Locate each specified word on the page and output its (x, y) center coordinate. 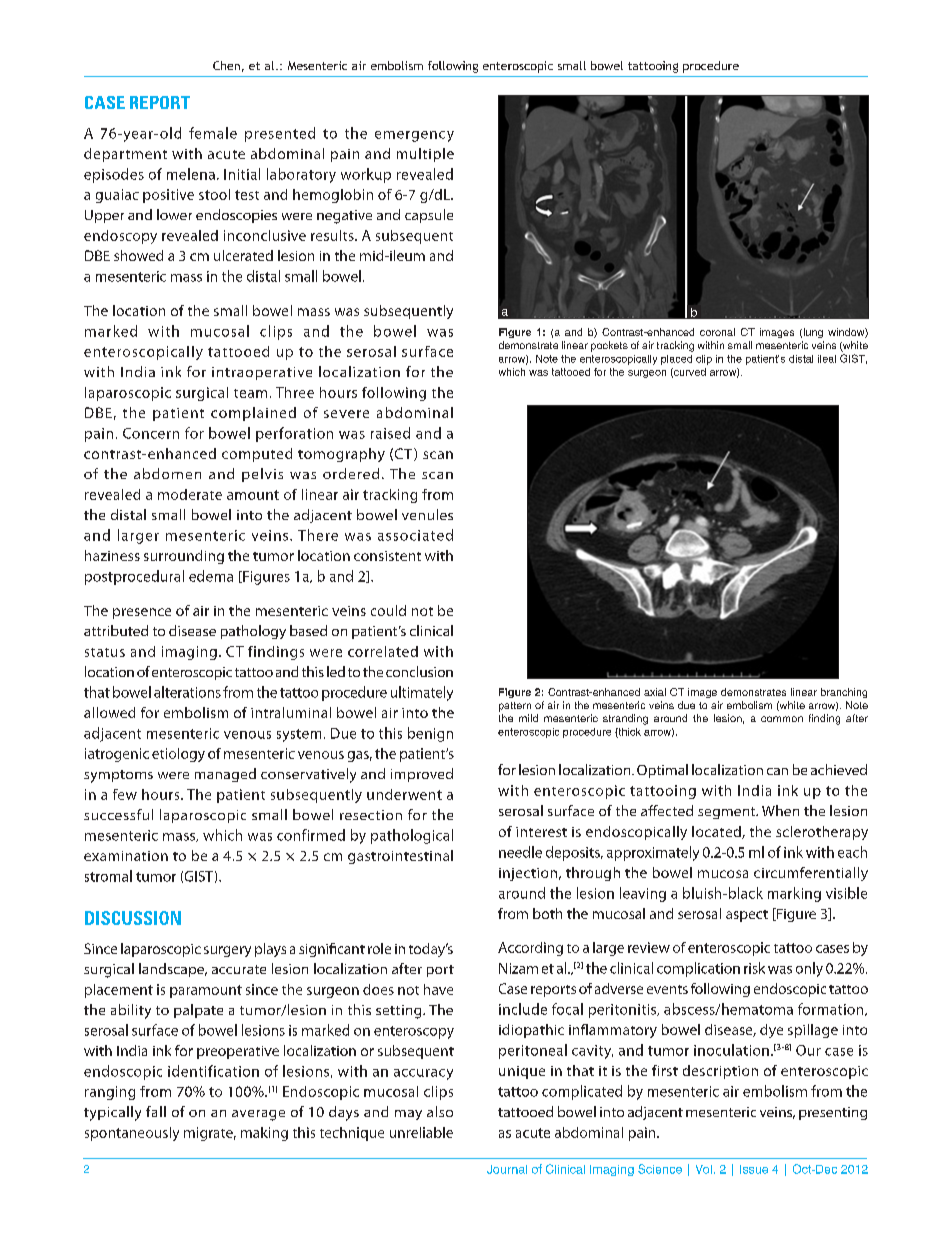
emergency (414, 136)
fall (156, 1111)
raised (390, 433)
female (213, 133)
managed (225, 775)
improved (422, 775)
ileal (827, 359)
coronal (717, 332)
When (780, 810)
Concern (151, 433)
